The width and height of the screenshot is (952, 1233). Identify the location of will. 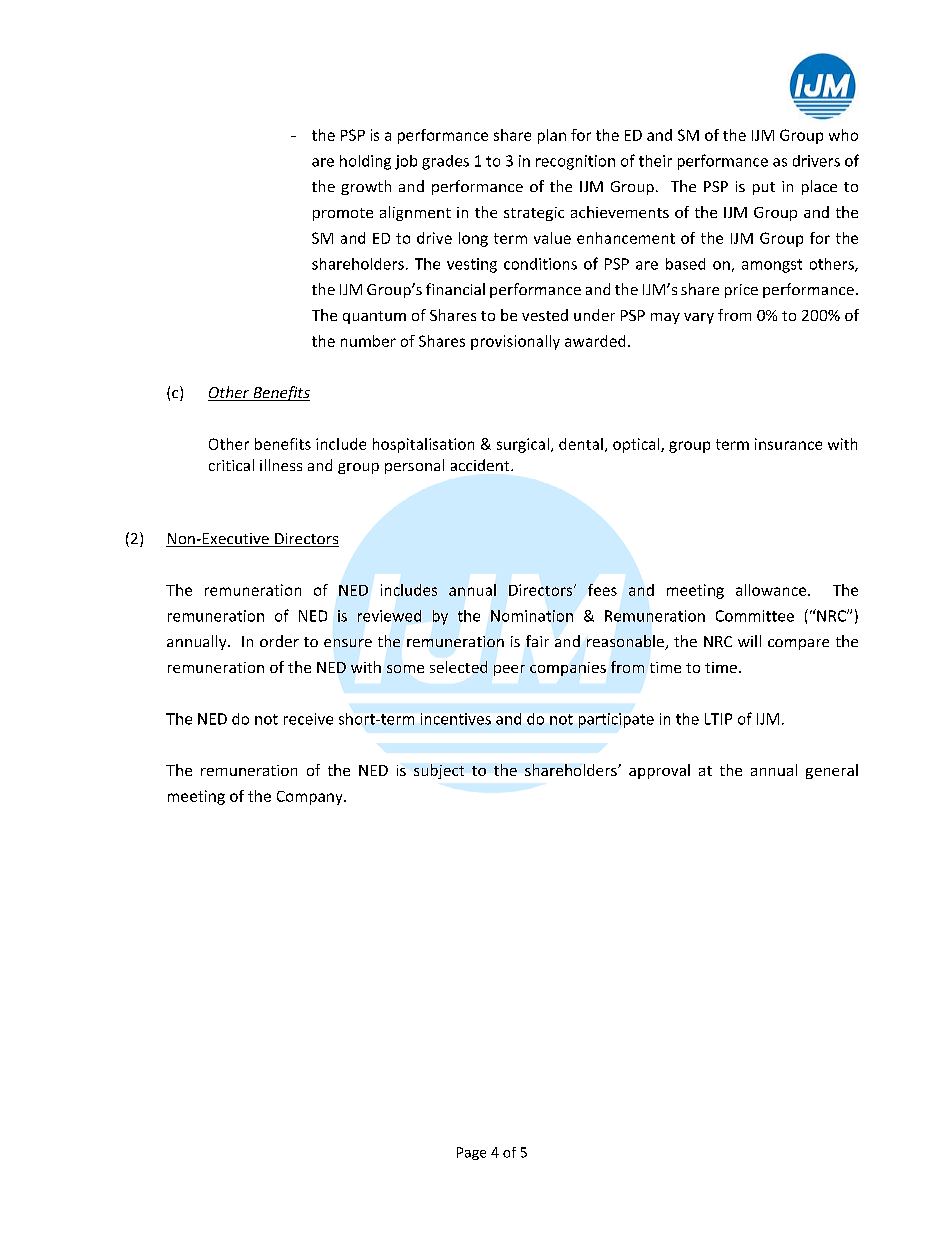
(749, 641).
